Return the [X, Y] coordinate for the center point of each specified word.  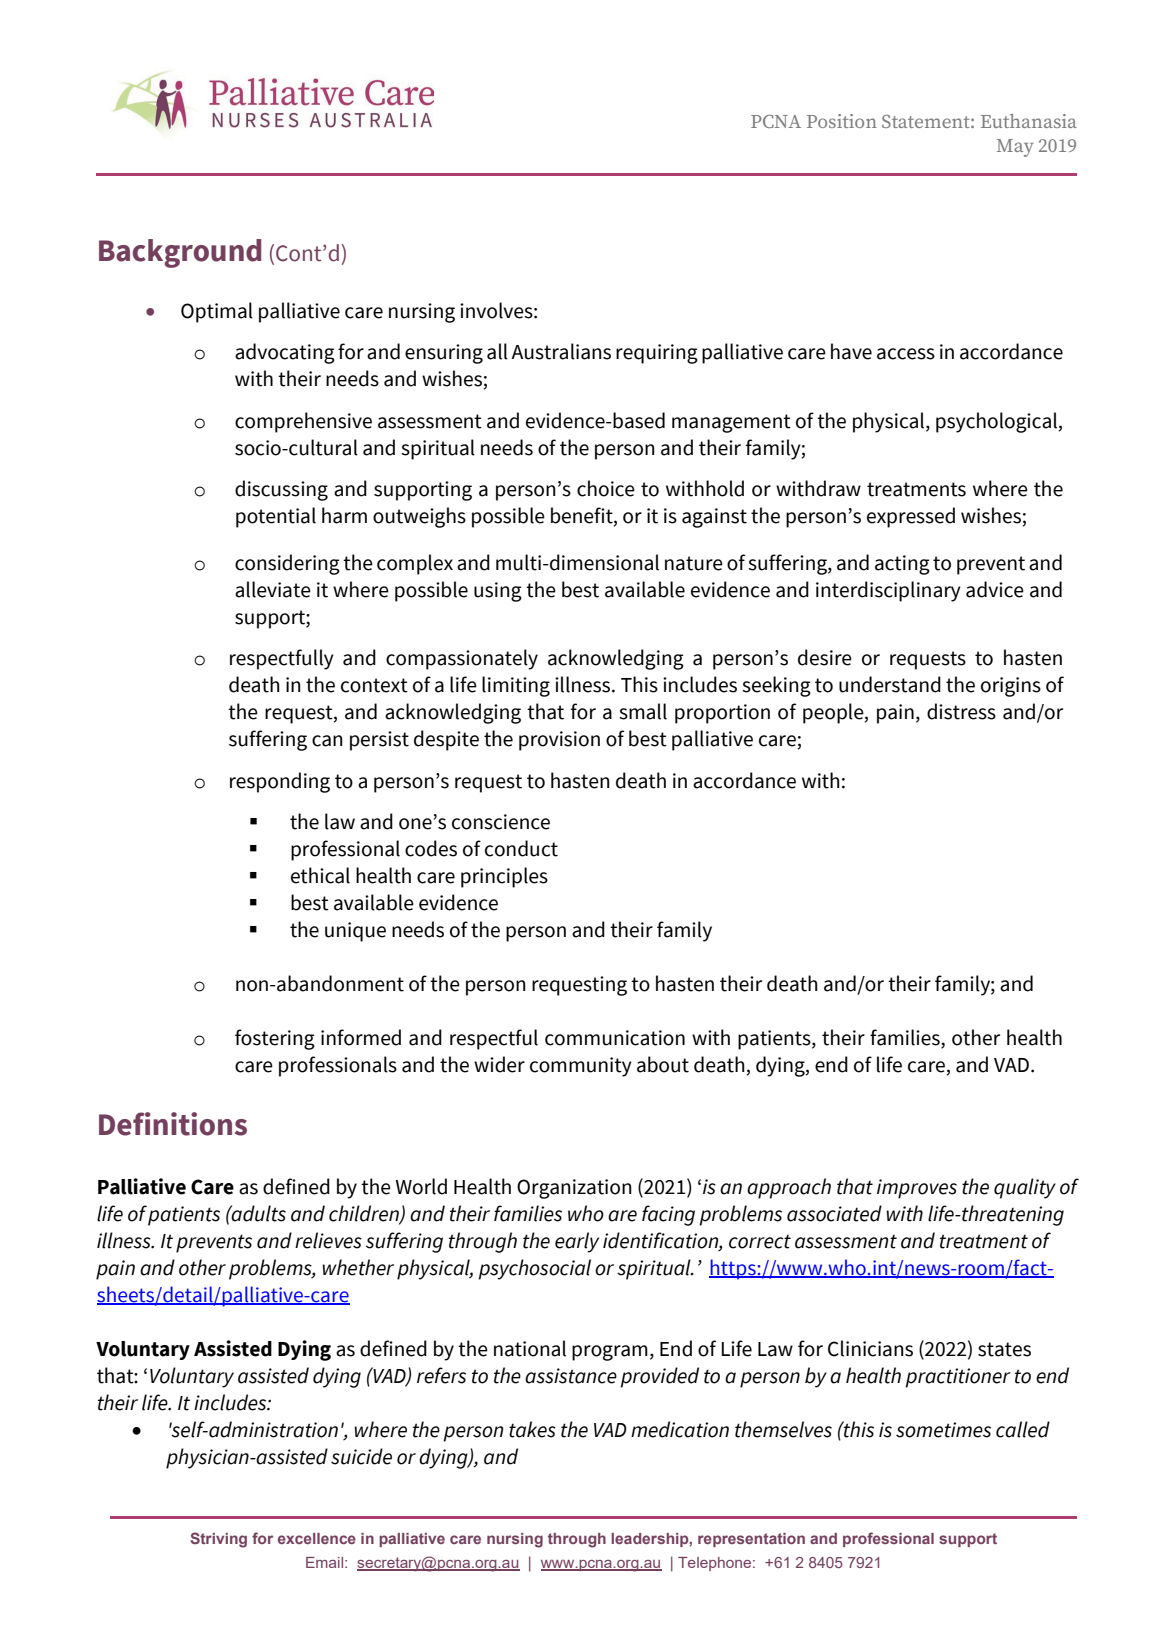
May [1015, 148]
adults [258, 1213]
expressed [911, 517]
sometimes [943, 1430]
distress [961, 711]
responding [280, 782]
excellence [317, 1538]
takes [532, 1429]
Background [180, 253]
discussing [281, 490]
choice [606, 488]
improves [917, 1189]
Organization [574, 1189]
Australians [561, 351]
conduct [521, 848]
